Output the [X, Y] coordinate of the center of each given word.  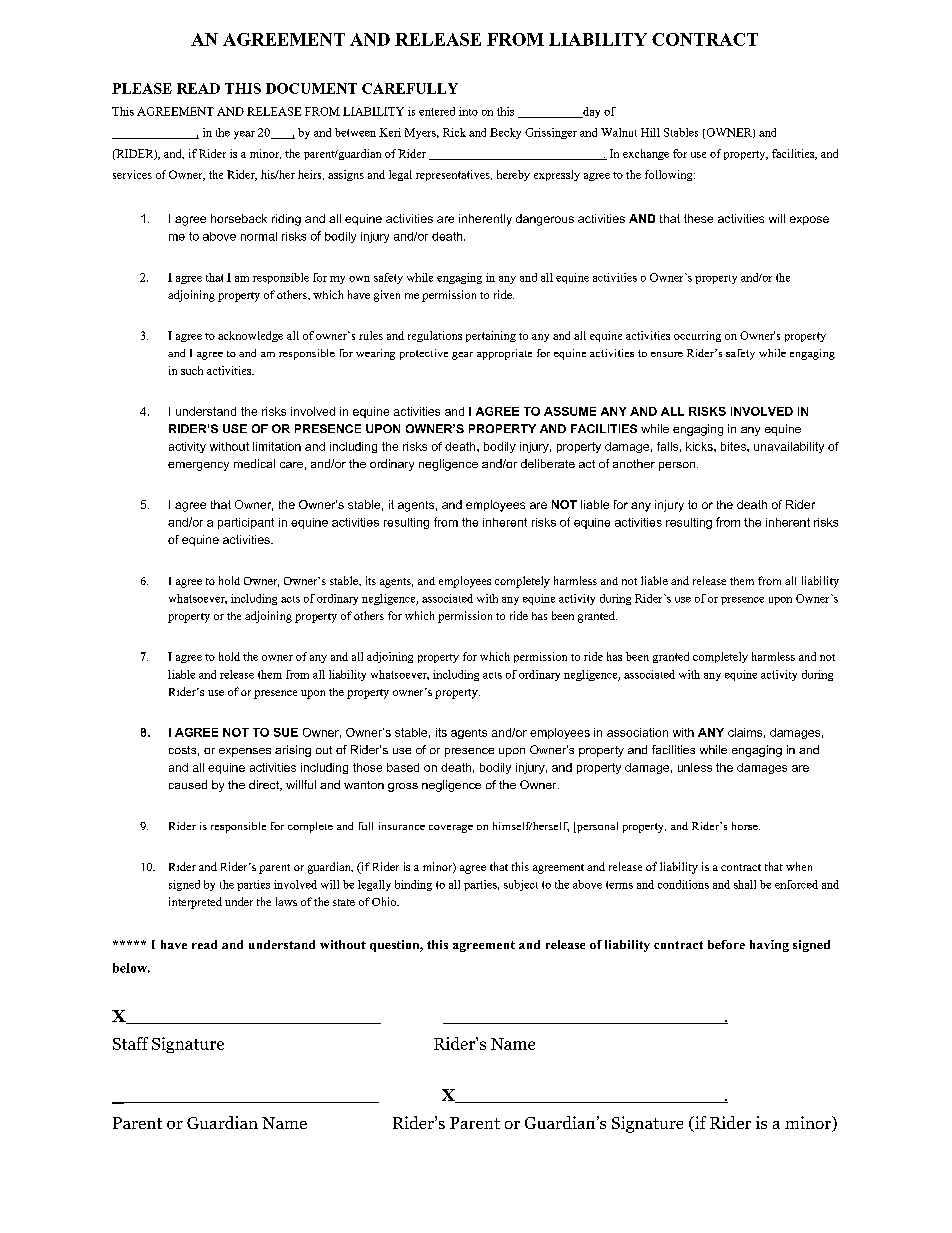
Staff [130, 1043]
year [244, 135]
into [468, 111]
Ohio [385, 901]
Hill [650, 132]
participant [246, 523]
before [726, 944]
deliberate [548, 463]
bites [734, 446]
